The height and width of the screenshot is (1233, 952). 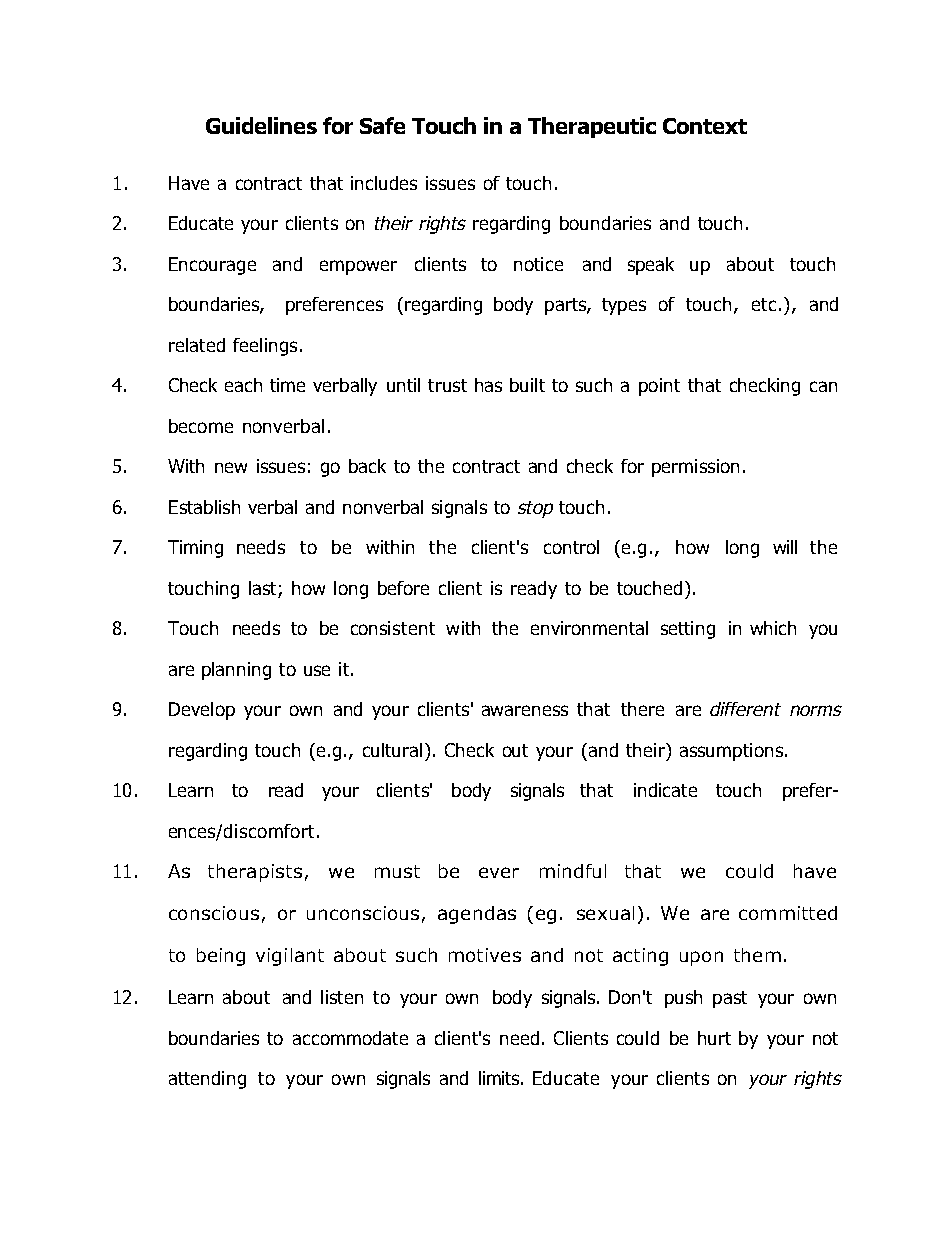 I want to click on which, so click(x=773, y=628).
